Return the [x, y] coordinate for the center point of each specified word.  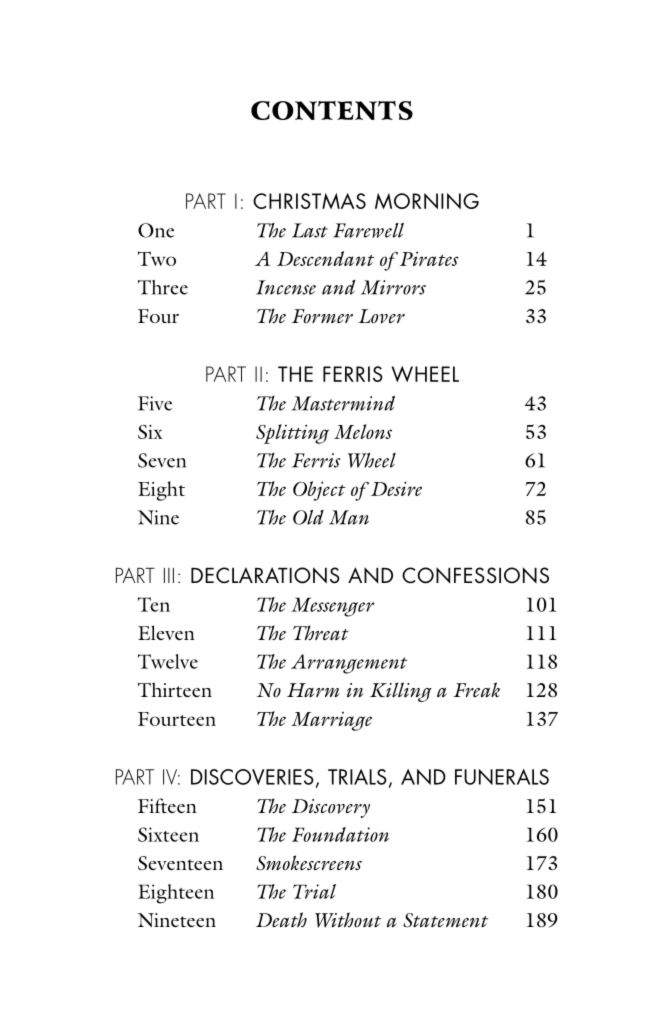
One [156, 230]
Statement [445, 920]
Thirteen [175, 689]
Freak [476, 689]
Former [322, 316]
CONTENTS [332, 110]
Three [163, 287]
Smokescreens [309, 863]
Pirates [428, 258]
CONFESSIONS [475, 575]
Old [308, 517]
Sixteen [168, 834]
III [169, 575]
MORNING [427, 201]
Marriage [331, 721]
